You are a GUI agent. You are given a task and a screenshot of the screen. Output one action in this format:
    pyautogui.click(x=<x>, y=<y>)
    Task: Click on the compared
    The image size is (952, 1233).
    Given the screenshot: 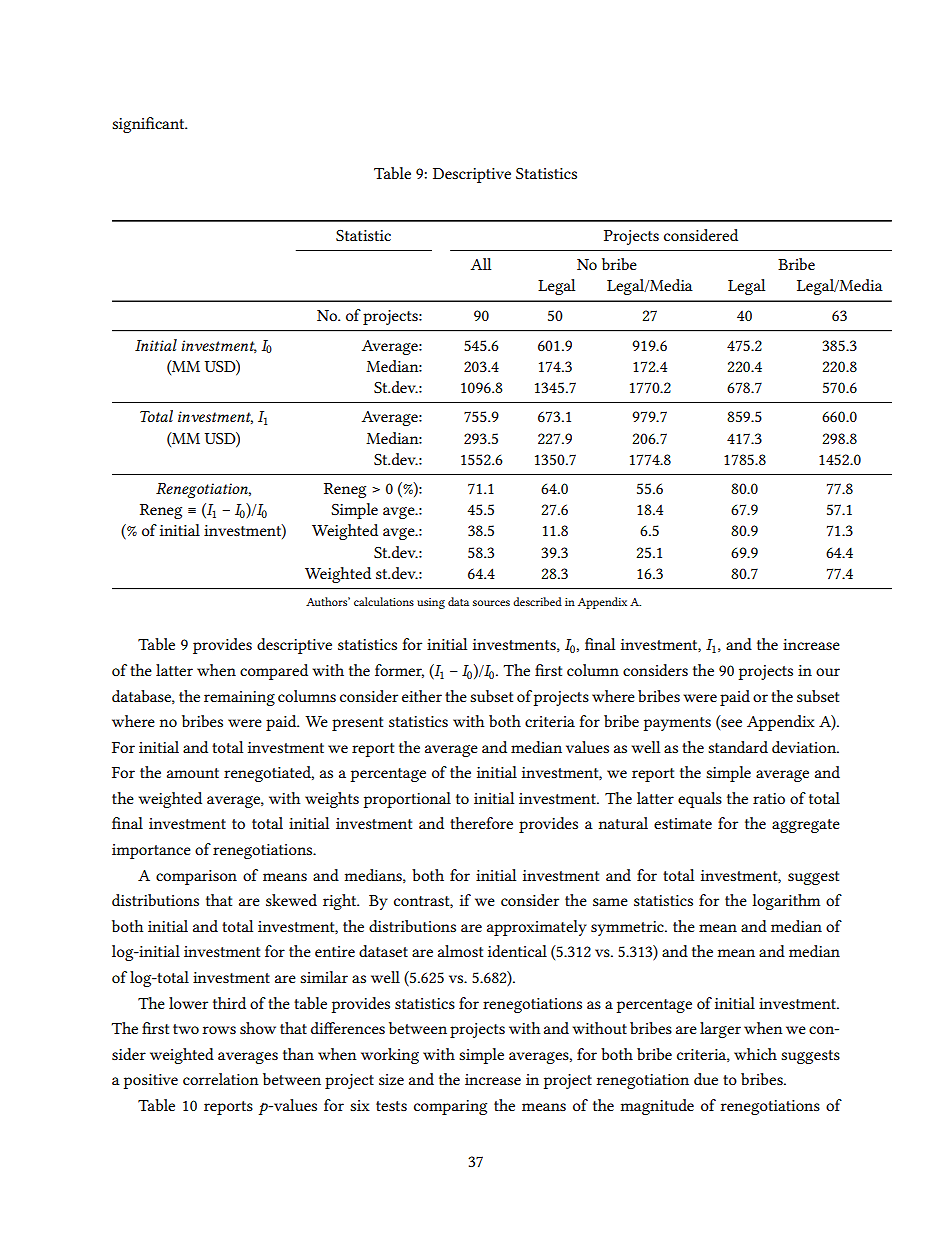 What is the action you would take?
    pyautogui.click(x=274, y=672)
